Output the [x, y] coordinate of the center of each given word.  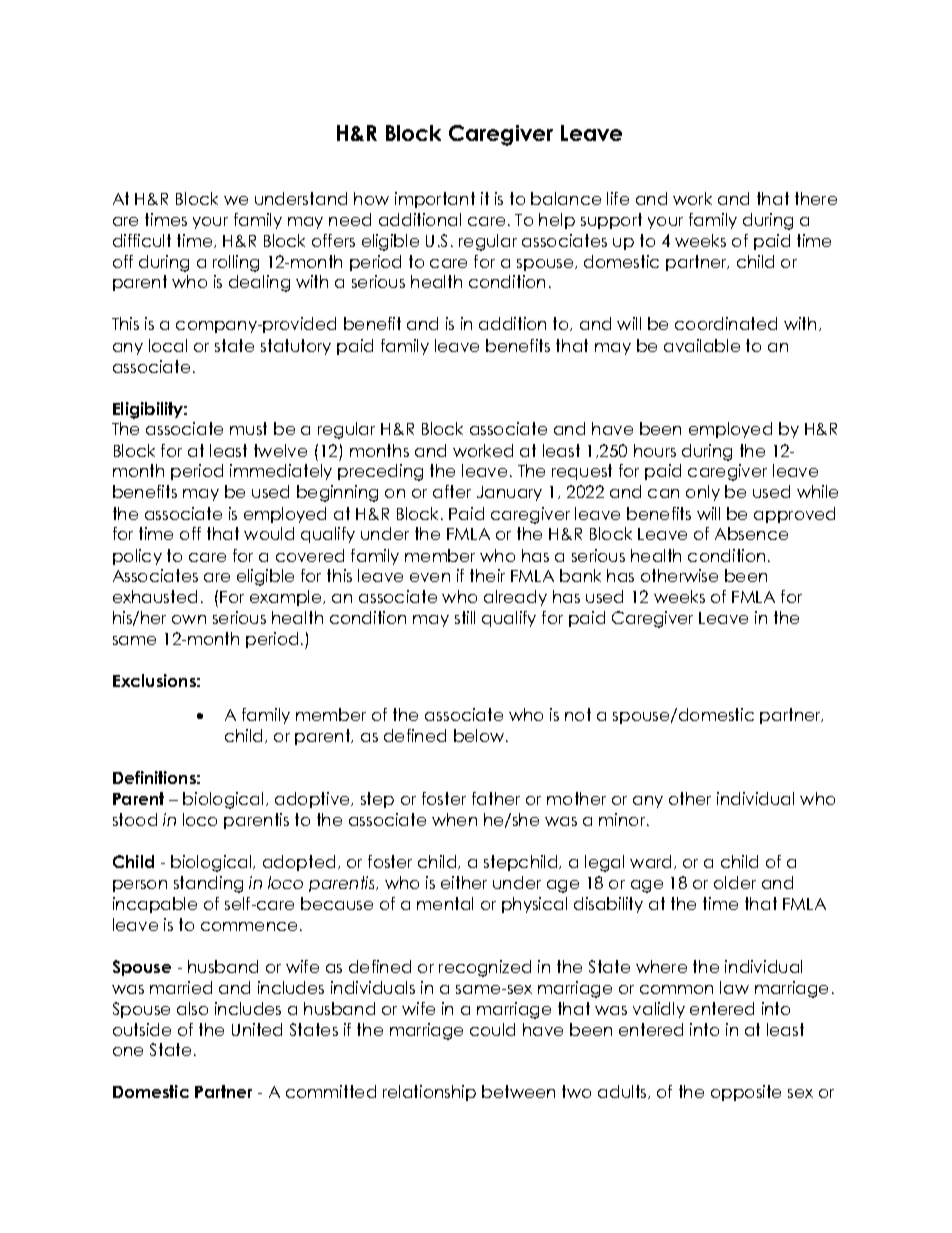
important [435, 200]
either [464, 882]
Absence [751, 533]
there [816, 198]
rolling [236, 263]
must [248, 428]
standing [208, 884]
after [452, 491]
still [465, 617]
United [257, 1029]
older [735, 882]
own [189, 619]
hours [655, 450]
